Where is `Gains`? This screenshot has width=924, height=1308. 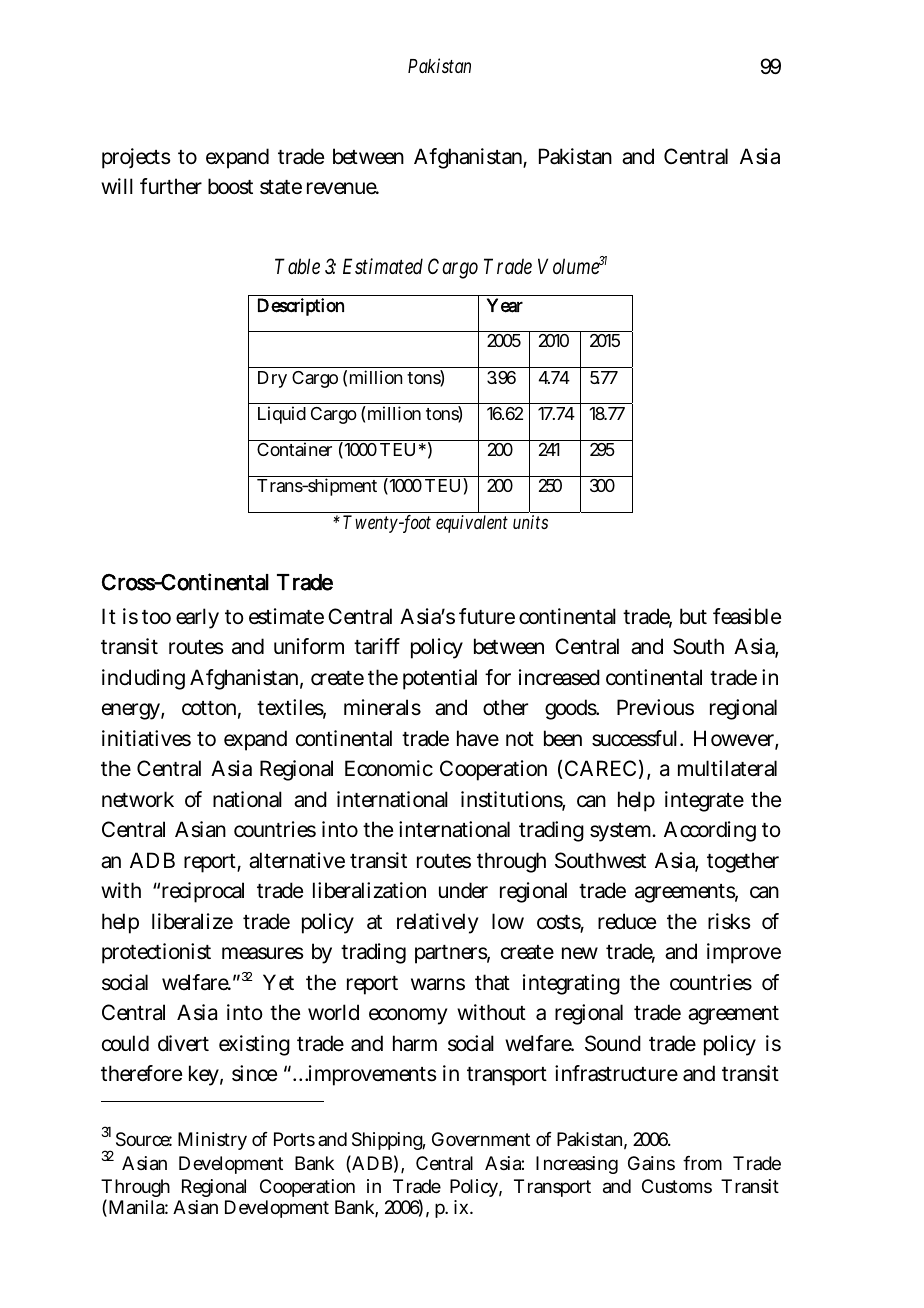
Gains is located at coordinates (651, 1163).
